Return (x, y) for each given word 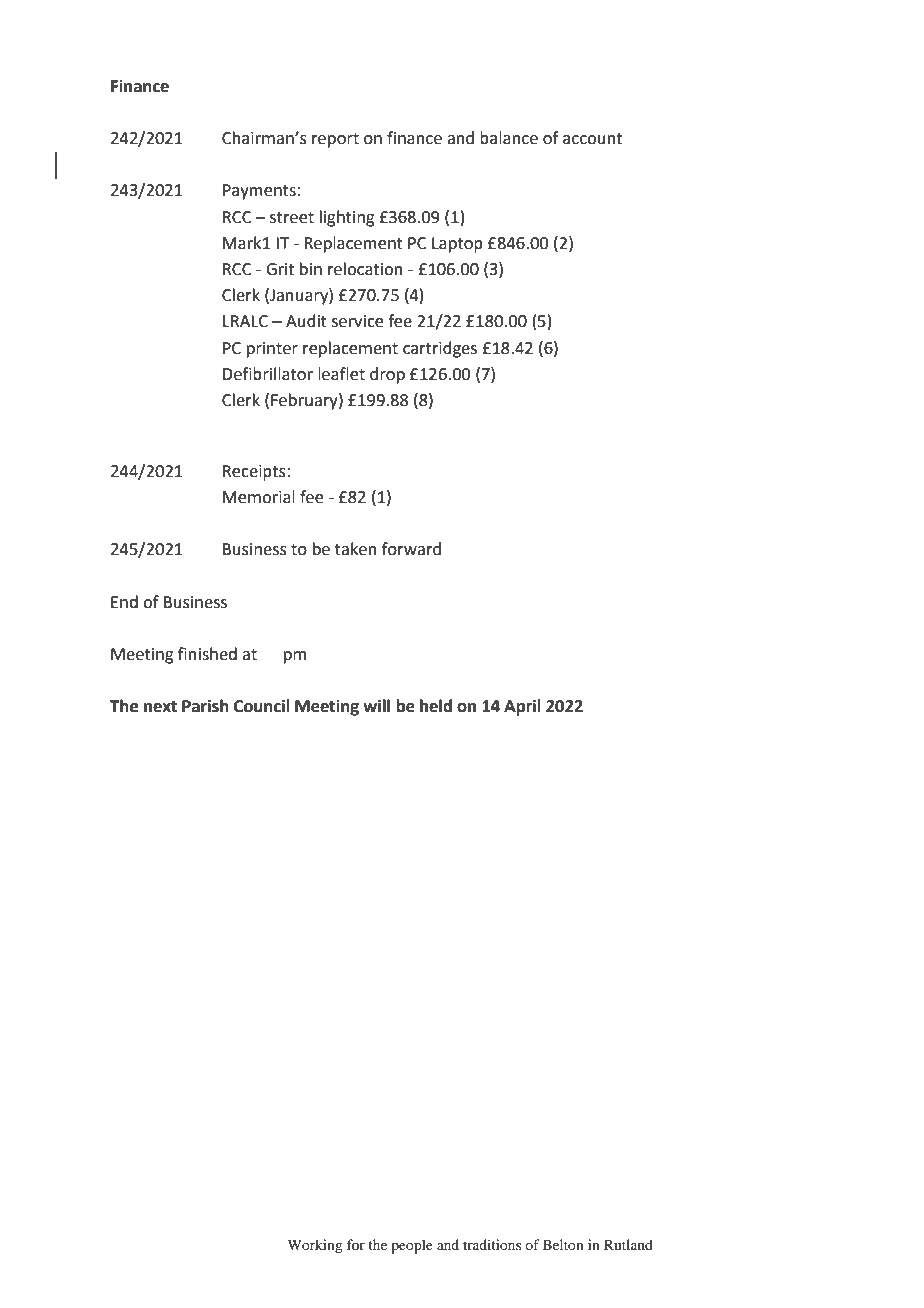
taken (356, 549)
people (412, 1246)
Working (315, 1246)
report (335, 140)
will (376, 705)
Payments (259, 192)
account (592, 139)
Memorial (259, 497)
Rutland (628, 1244)
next (160, 707)
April (522, 707)
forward (411, 549)
